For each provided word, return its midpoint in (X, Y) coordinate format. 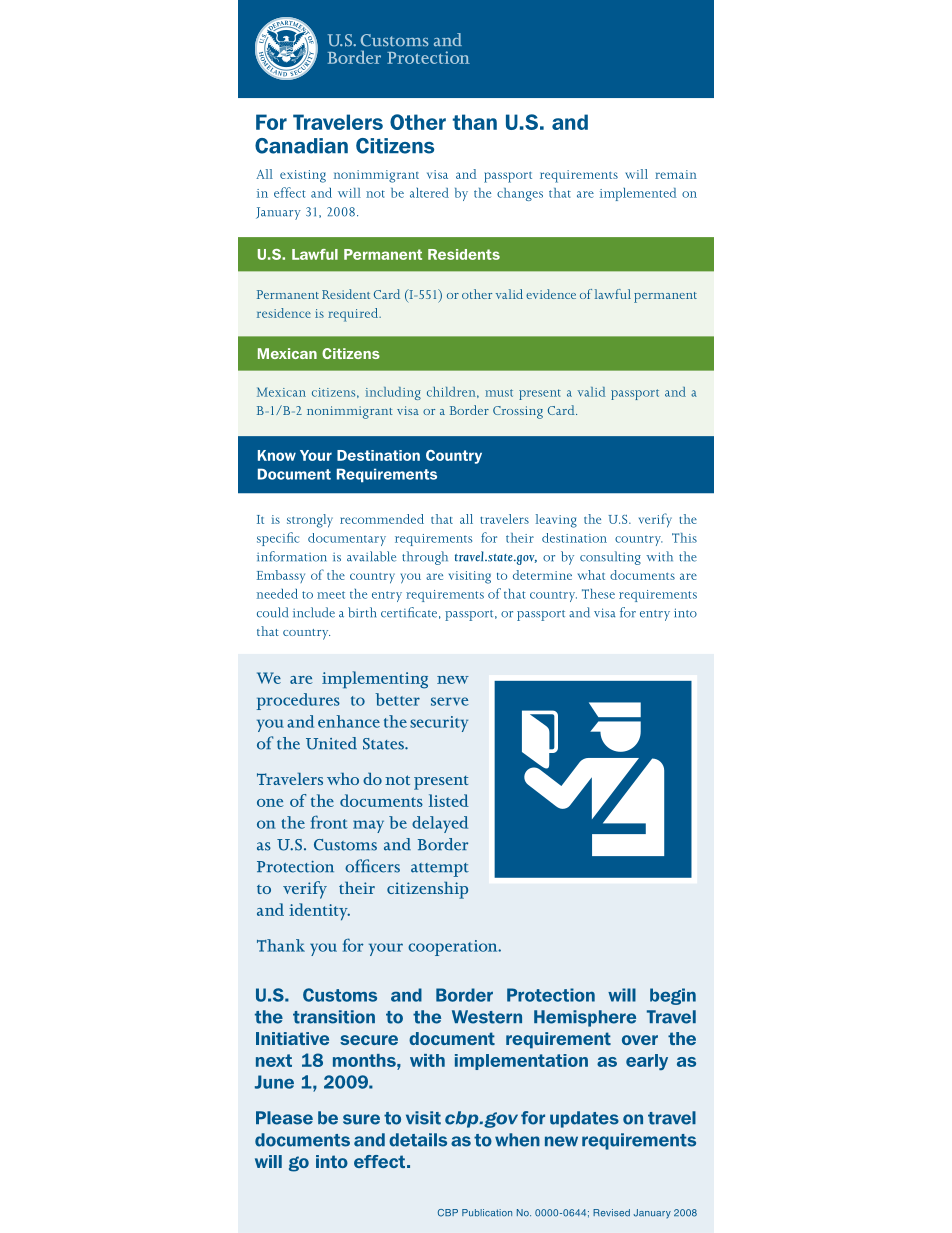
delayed (440, 824)
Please (284, 1118)
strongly (310, 521)
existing (303, 176)
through (425, 558)
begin (673, 996)
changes (520, 194)
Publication (487, 1213)
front (329, 822)
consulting (610, 558)
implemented (638, 194)
